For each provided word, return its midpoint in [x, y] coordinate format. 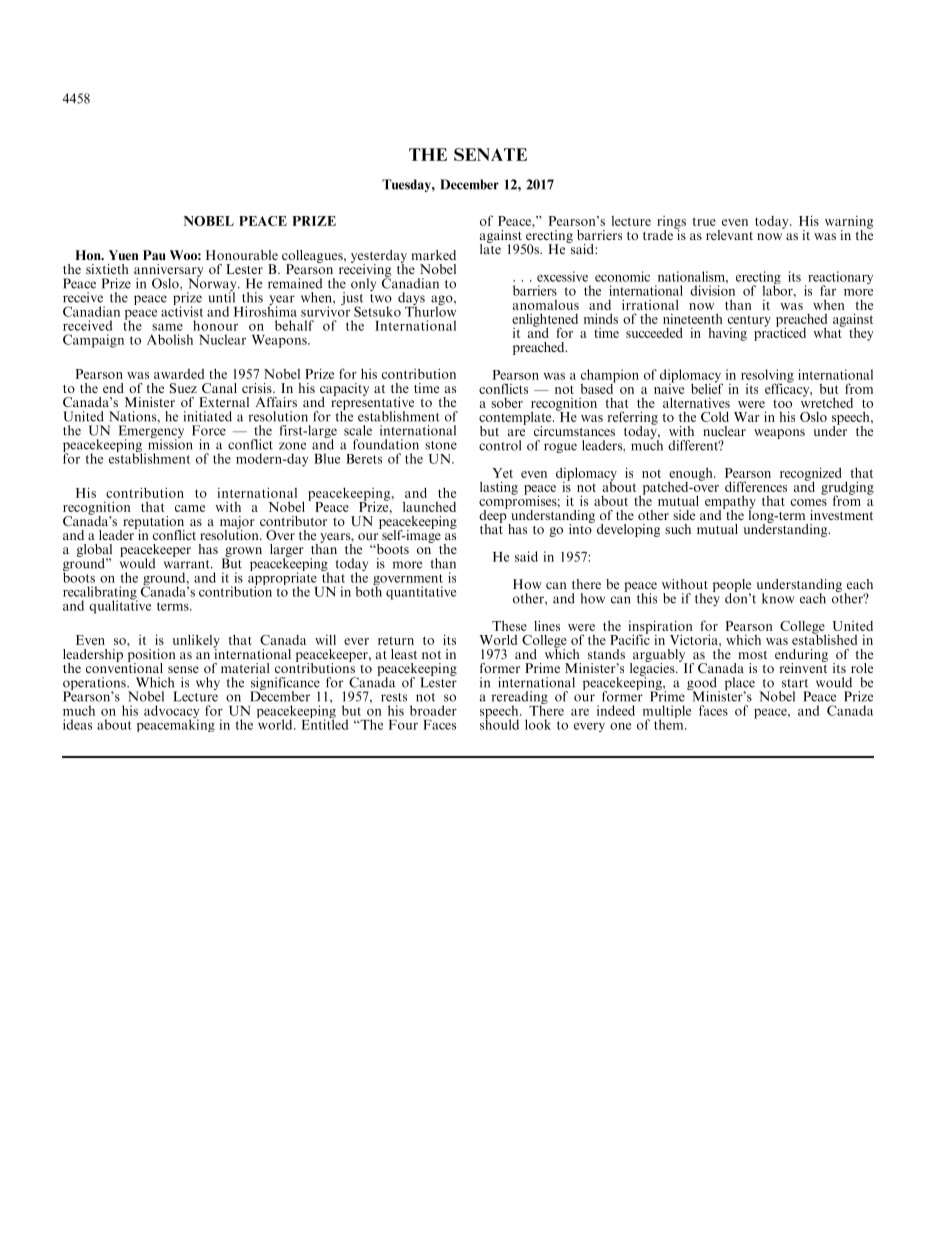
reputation [153, 523]
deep [494, 516]
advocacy [171, 713]
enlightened [545, 321]
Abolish [170, 339]
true [704, 221]
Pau [154, 255]
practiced [780, 333]
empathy [730, 503]
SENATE [490, 154]
